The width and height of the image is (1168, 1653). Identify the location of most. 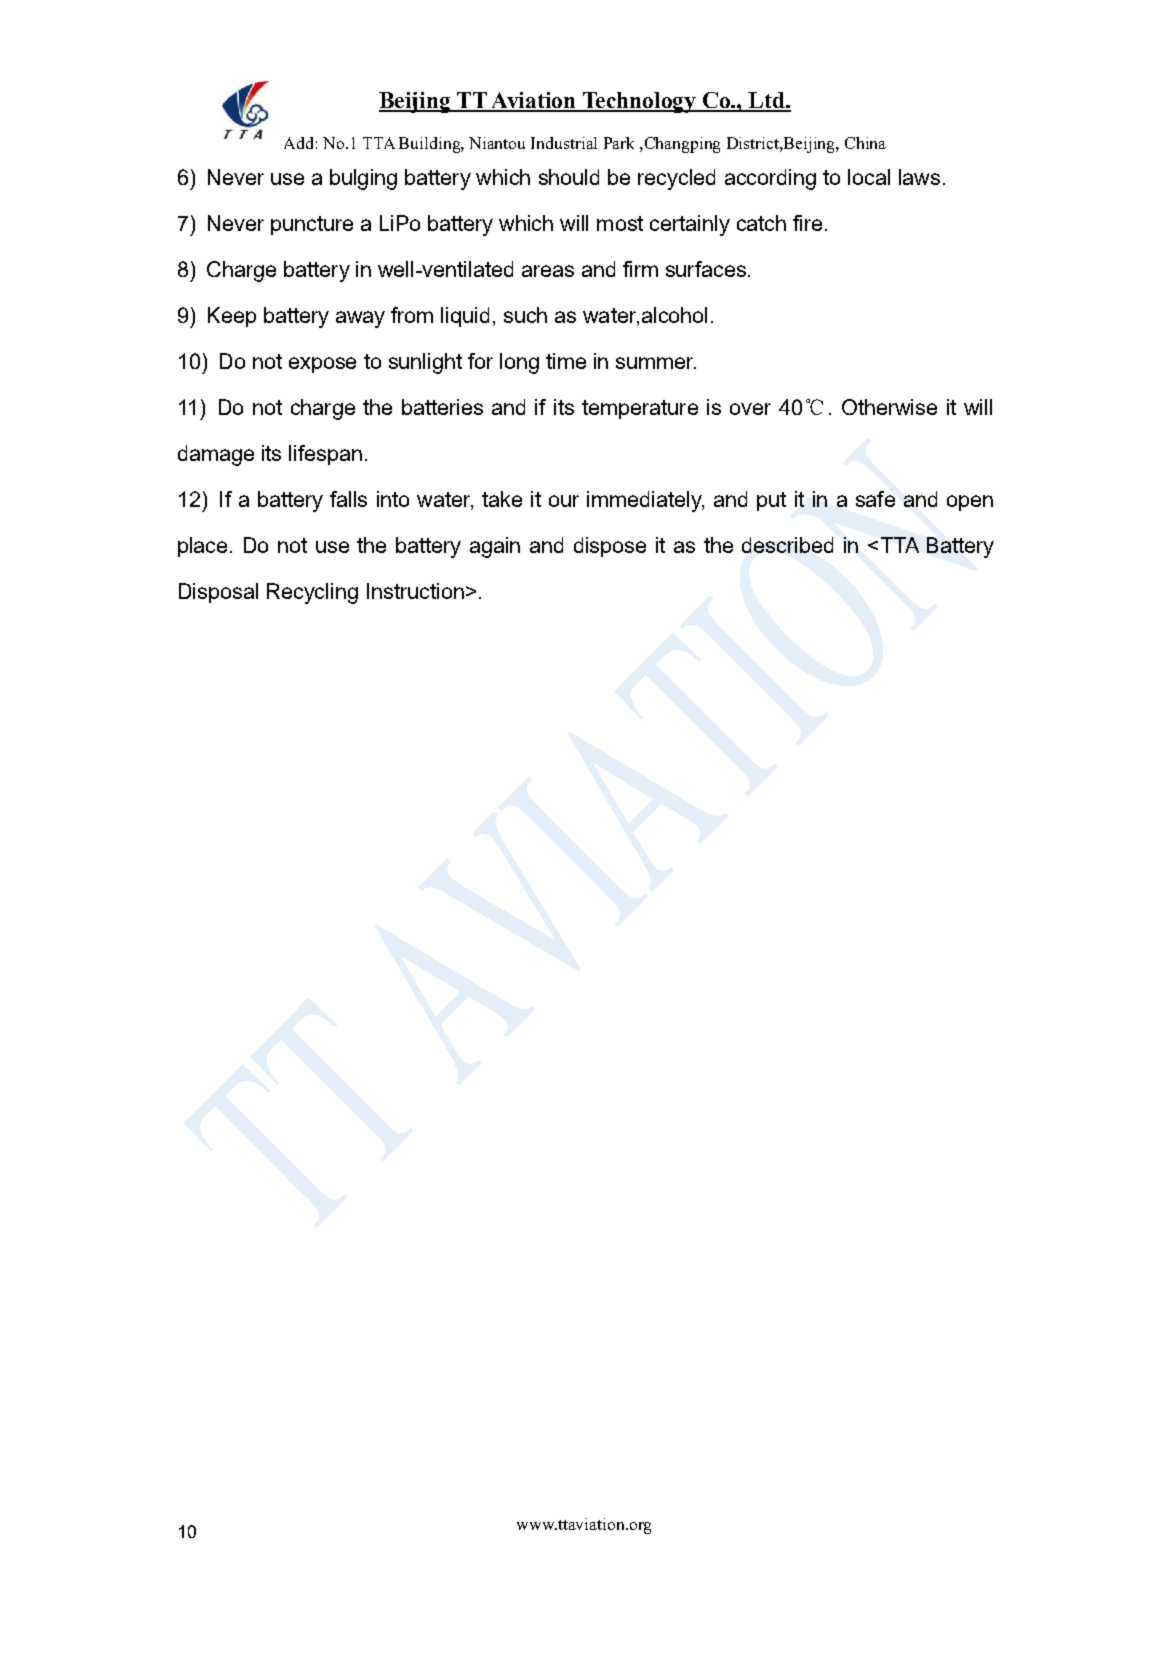
(620, 223).
